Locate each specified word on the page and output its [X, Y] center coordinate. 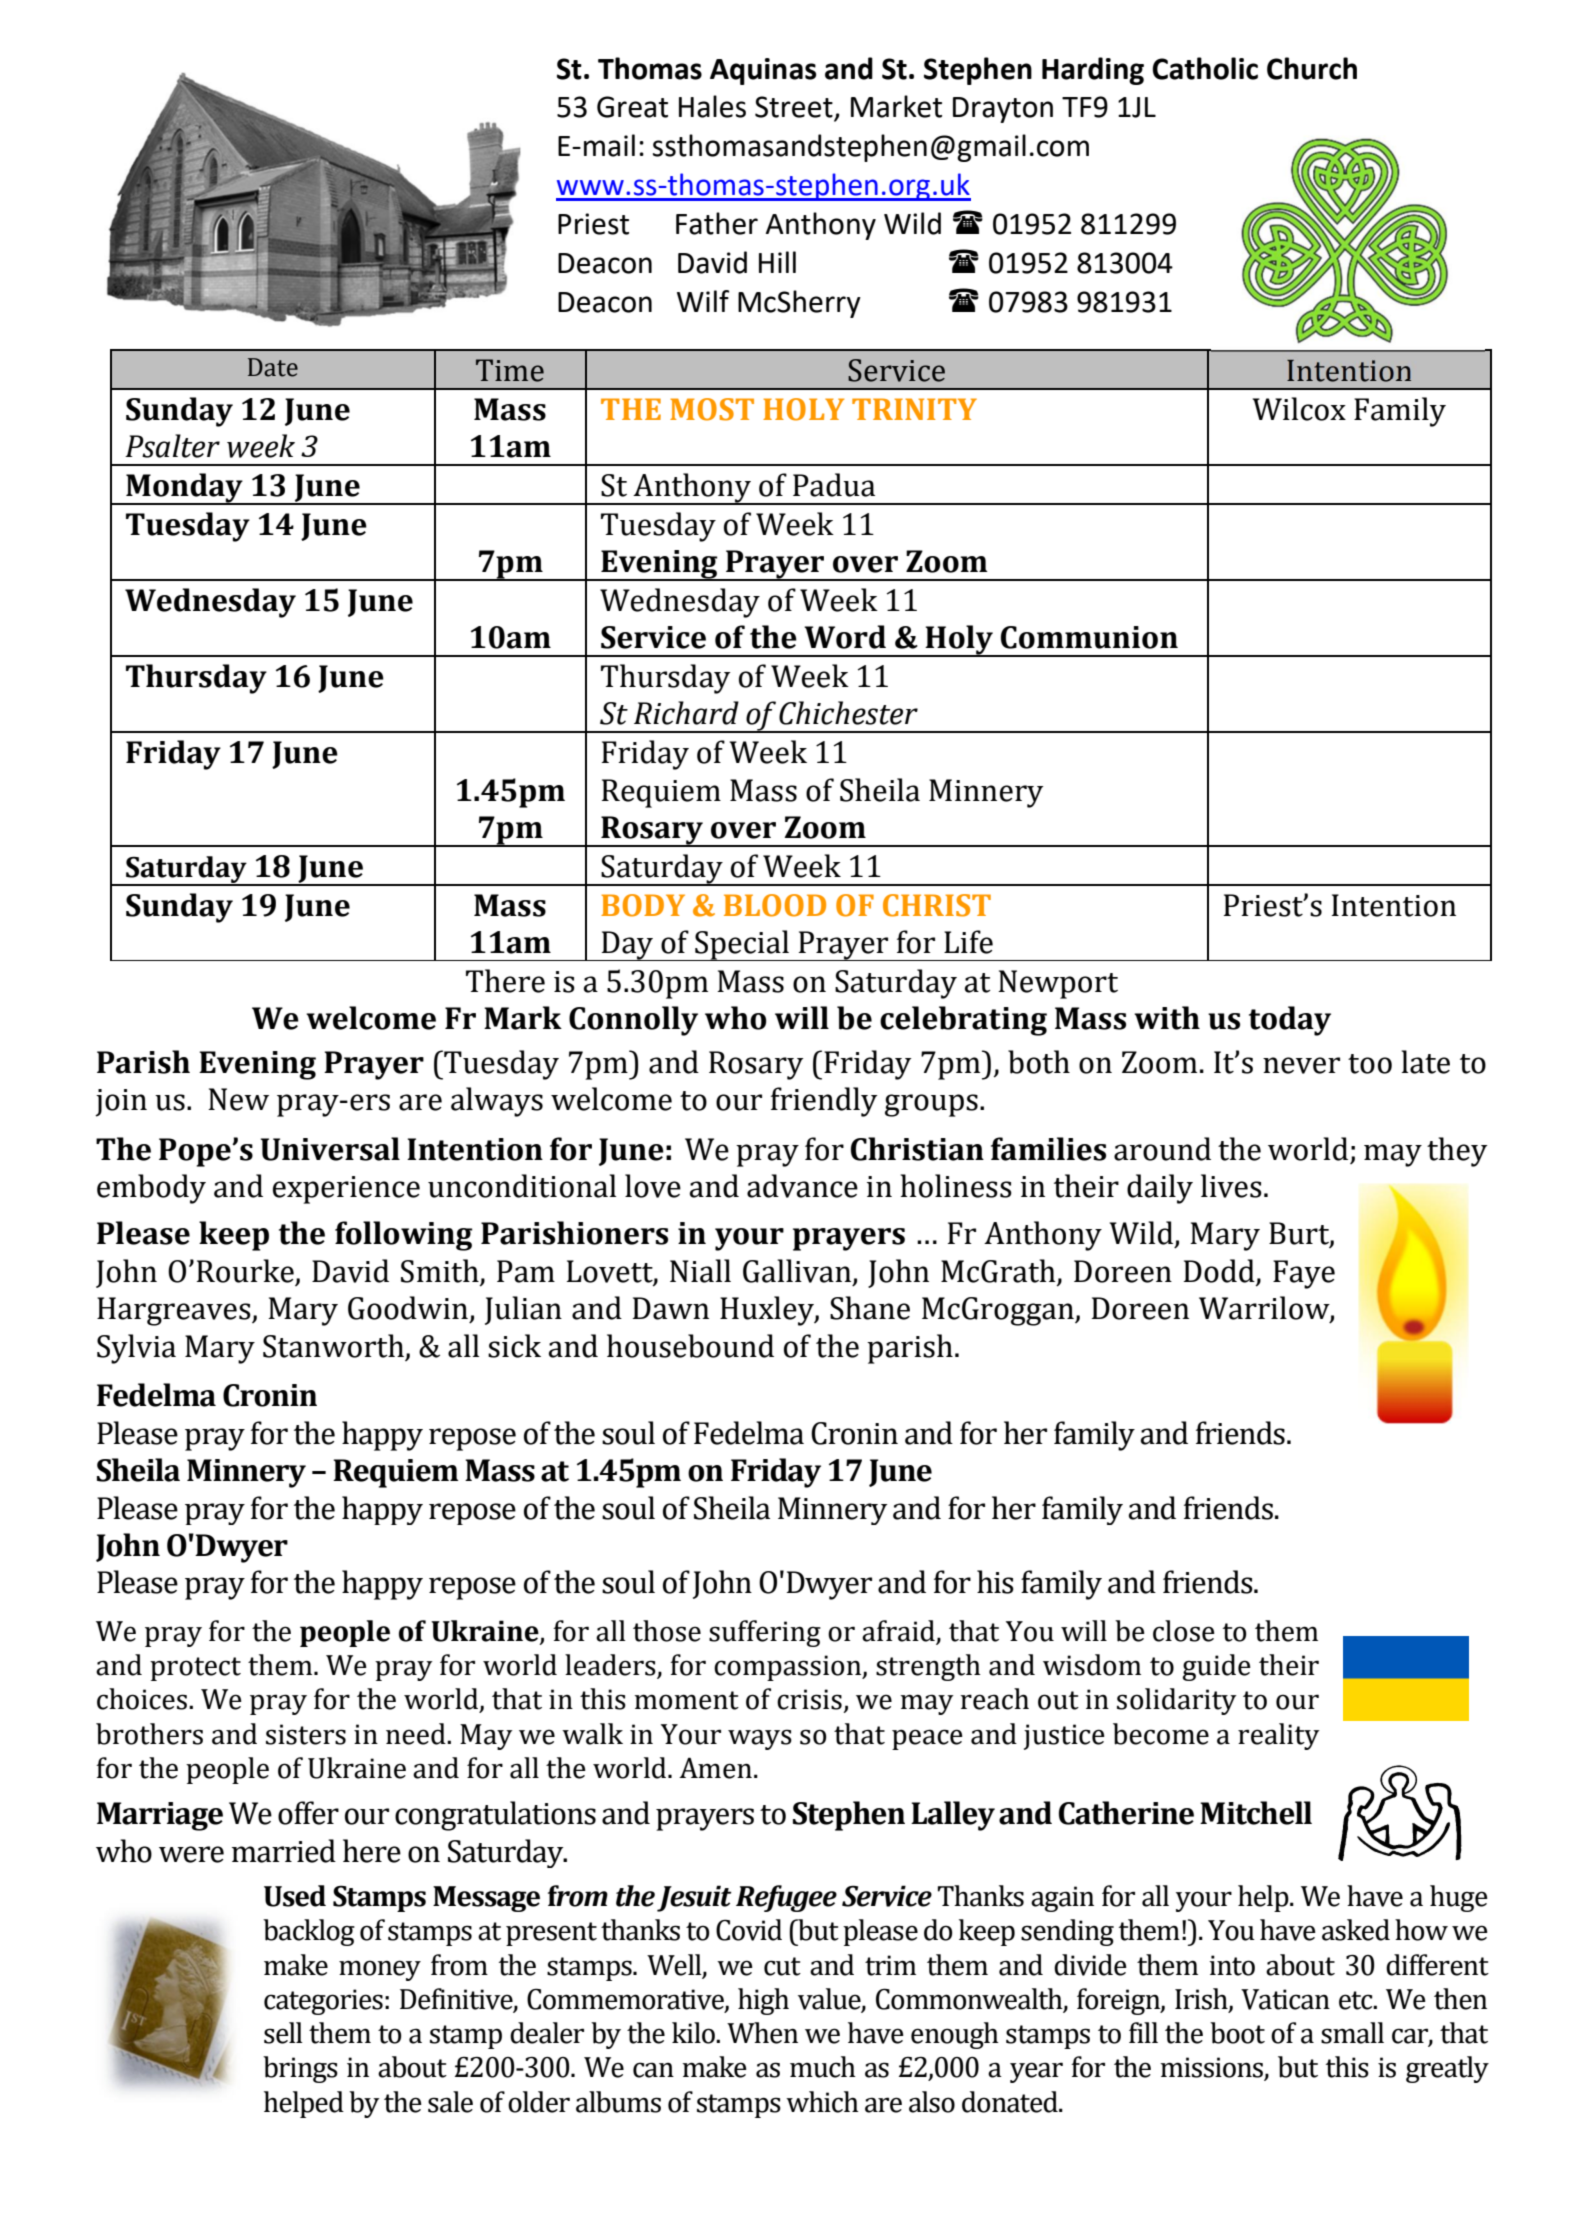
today [1290, 1021]
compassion [789, 1668]
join [121, 1103]
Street [795, 108]
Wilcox [1299, 409]
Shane [870, 1308]
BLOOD [775, 905]
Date [273, 367]
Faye [1304, 1274]
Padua [834, 485]
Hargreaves [175, 1311]
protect [195, 1669]
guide [1216, 1667]
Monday [184, 489]
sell [283, 2033]
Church [1312, 68]
